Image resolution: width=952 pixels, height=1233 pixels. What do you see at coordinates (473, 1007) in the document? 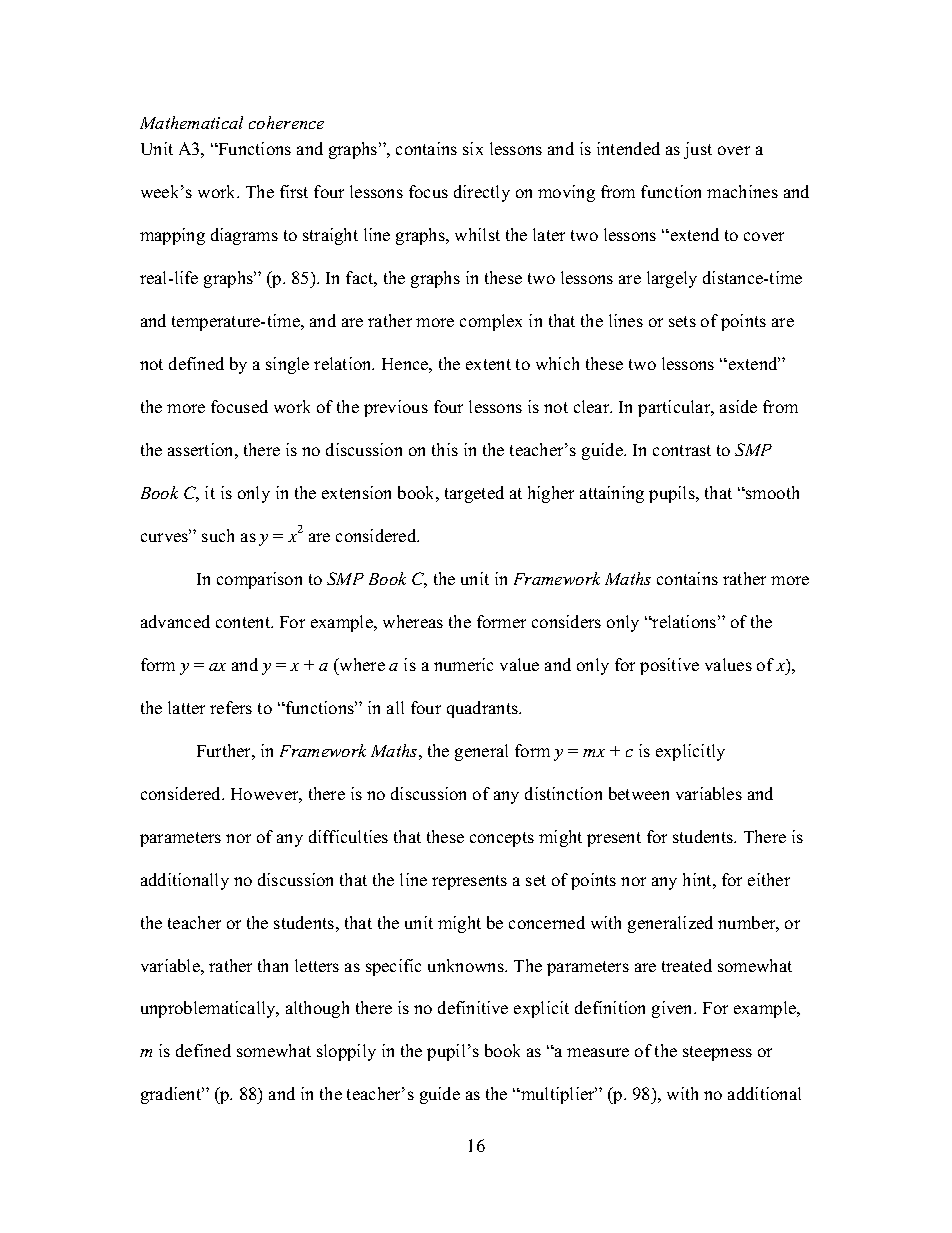
I see `definitive` at bounding box center [473, 1007].
